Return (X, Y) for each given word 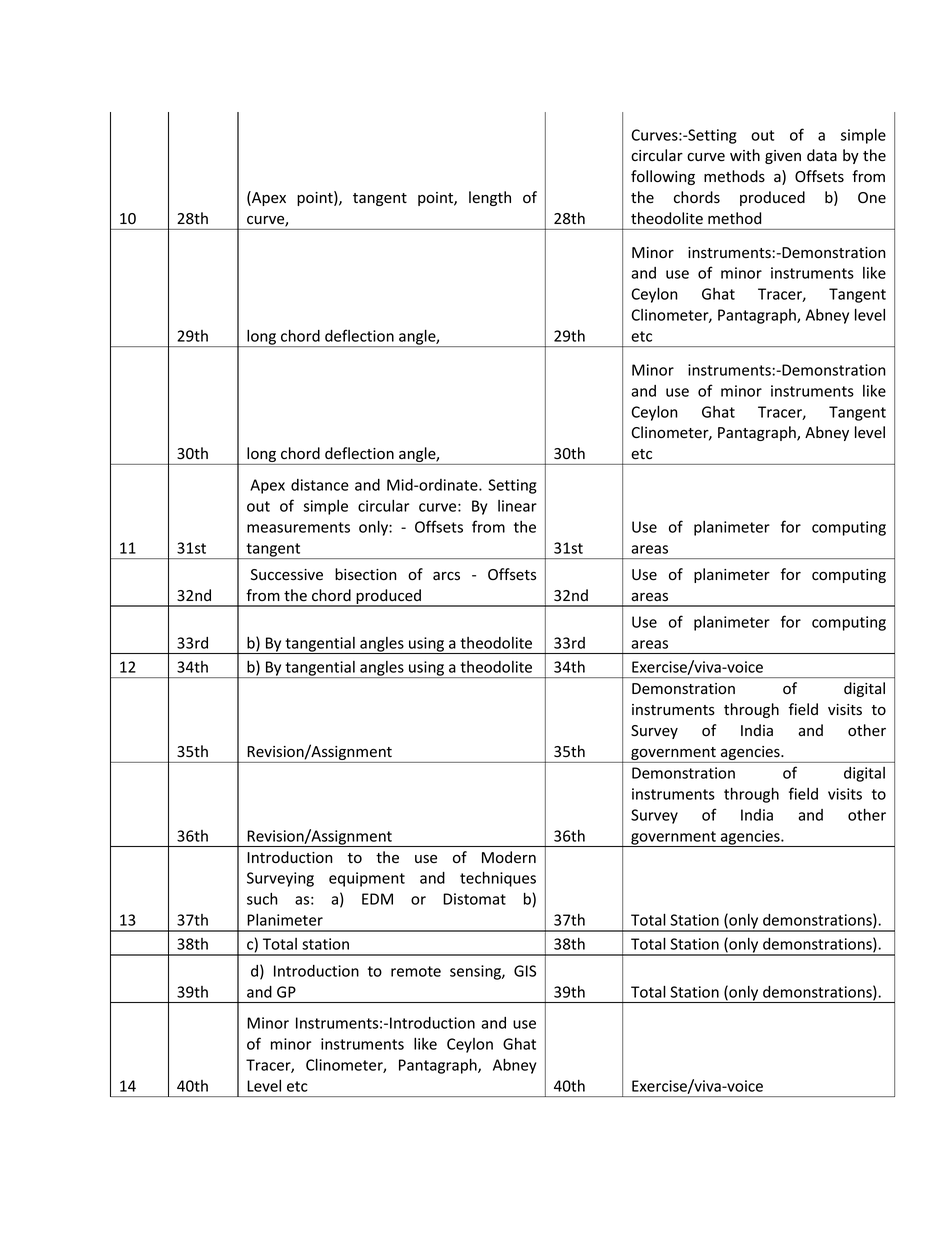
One (872, 198)
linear (517, 506)
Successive (287, 575)
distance (320, 485)
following (663, 177)
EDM (377, 899)
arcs (446, 576)
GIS (525, 971)
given (783, 157)
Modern (509, 857)
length (490, 198)
